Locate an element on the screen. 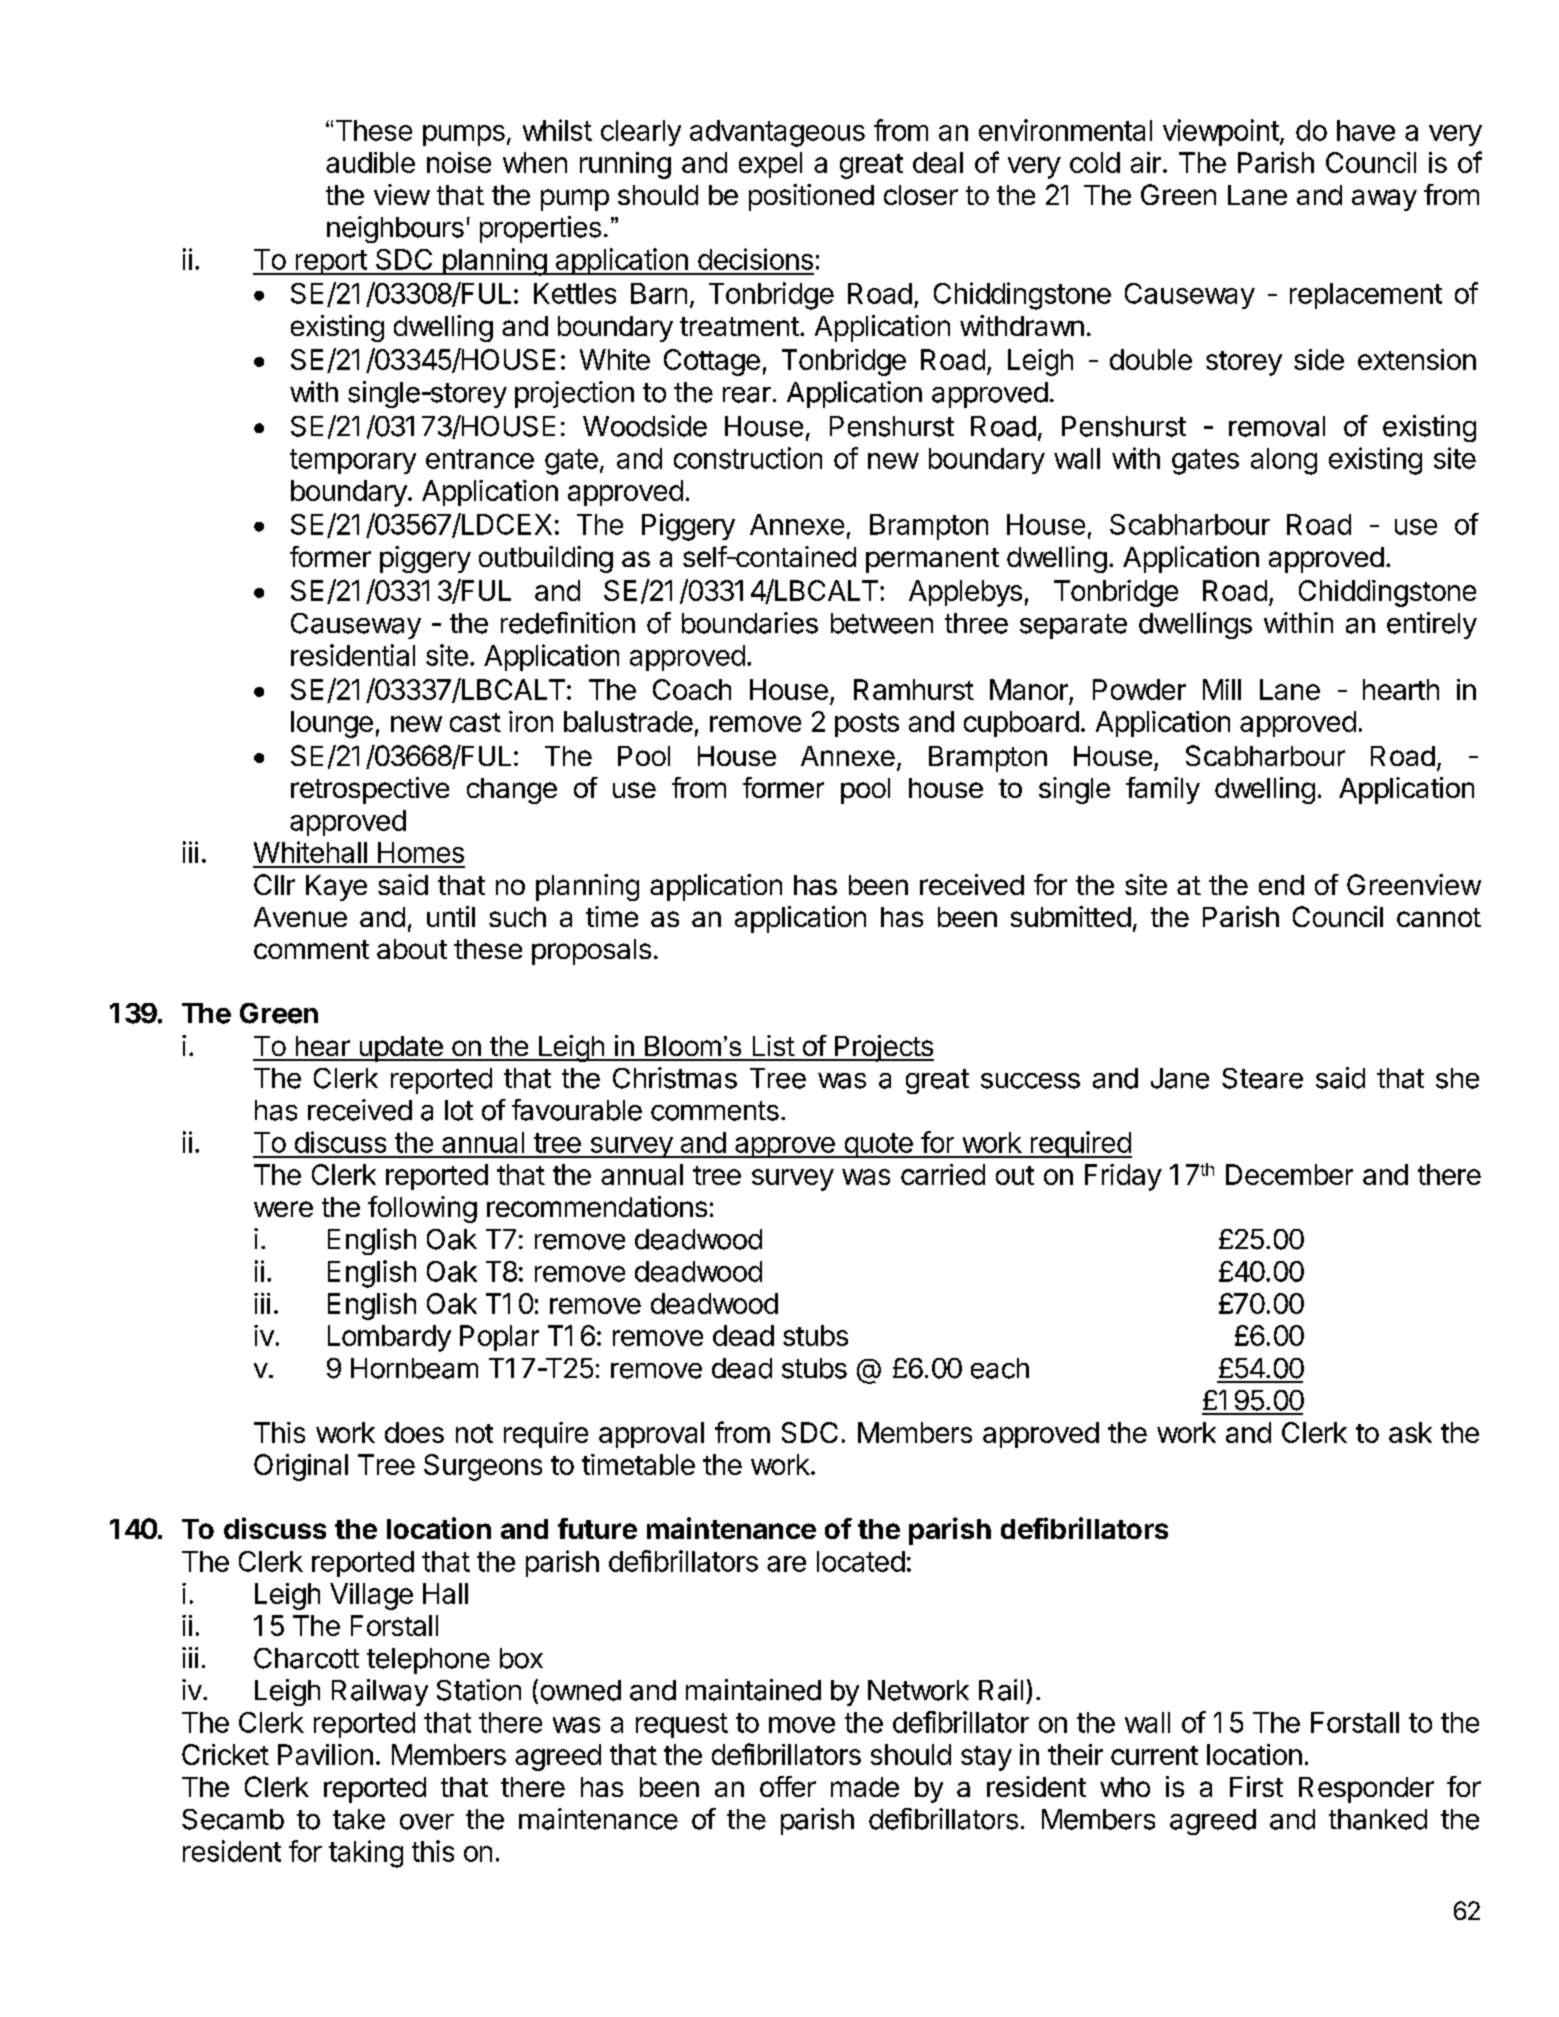 This screenshot has height=2017, width=1559. about is located at coordinates (412, 949).
